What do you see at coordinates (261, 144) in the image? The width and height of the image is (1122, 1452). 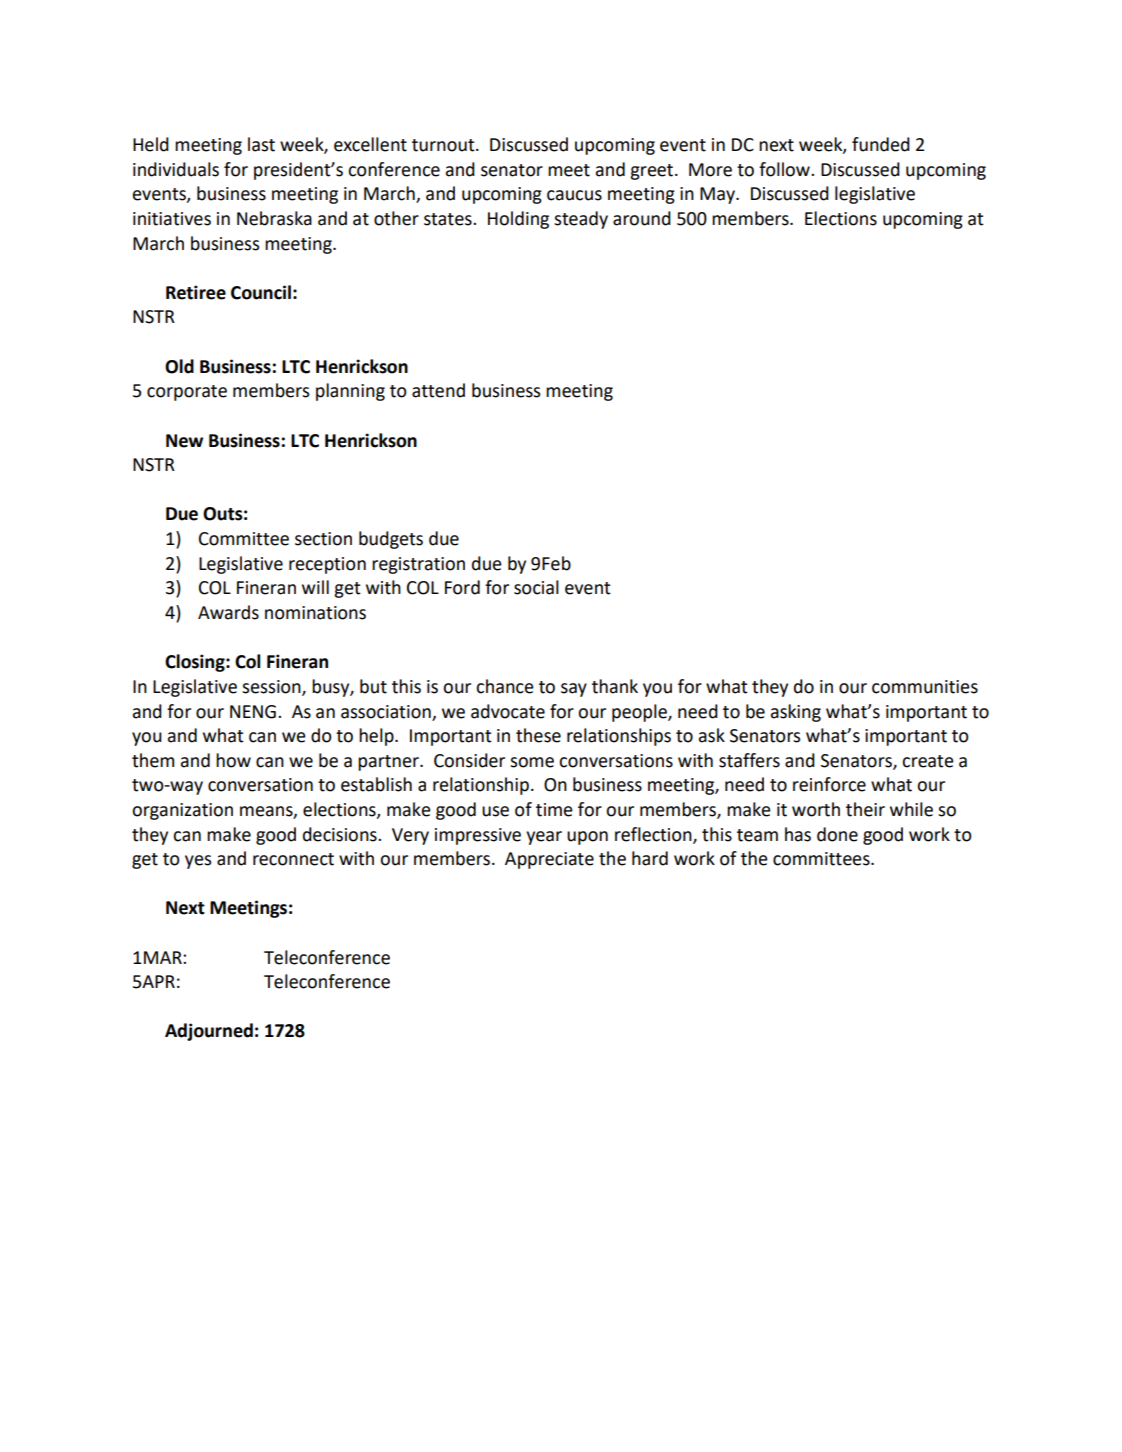 I see `last` at bounding box center [261, 144].
